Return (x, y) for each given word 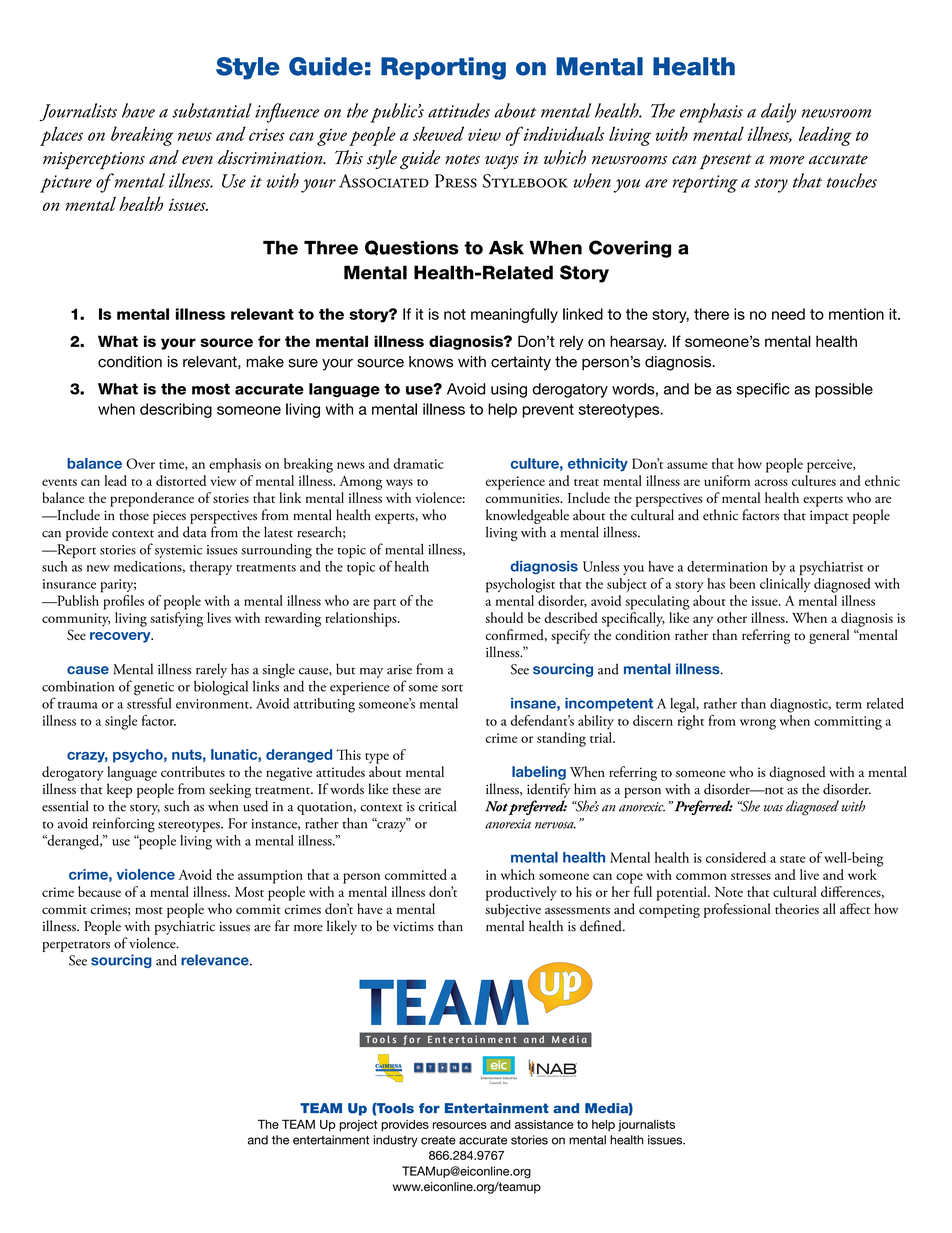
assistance (544, 1124)
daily (778, 113)
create (438, 1140)
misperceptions (94, 161)
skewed (438, 133)
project (358, 1126)
